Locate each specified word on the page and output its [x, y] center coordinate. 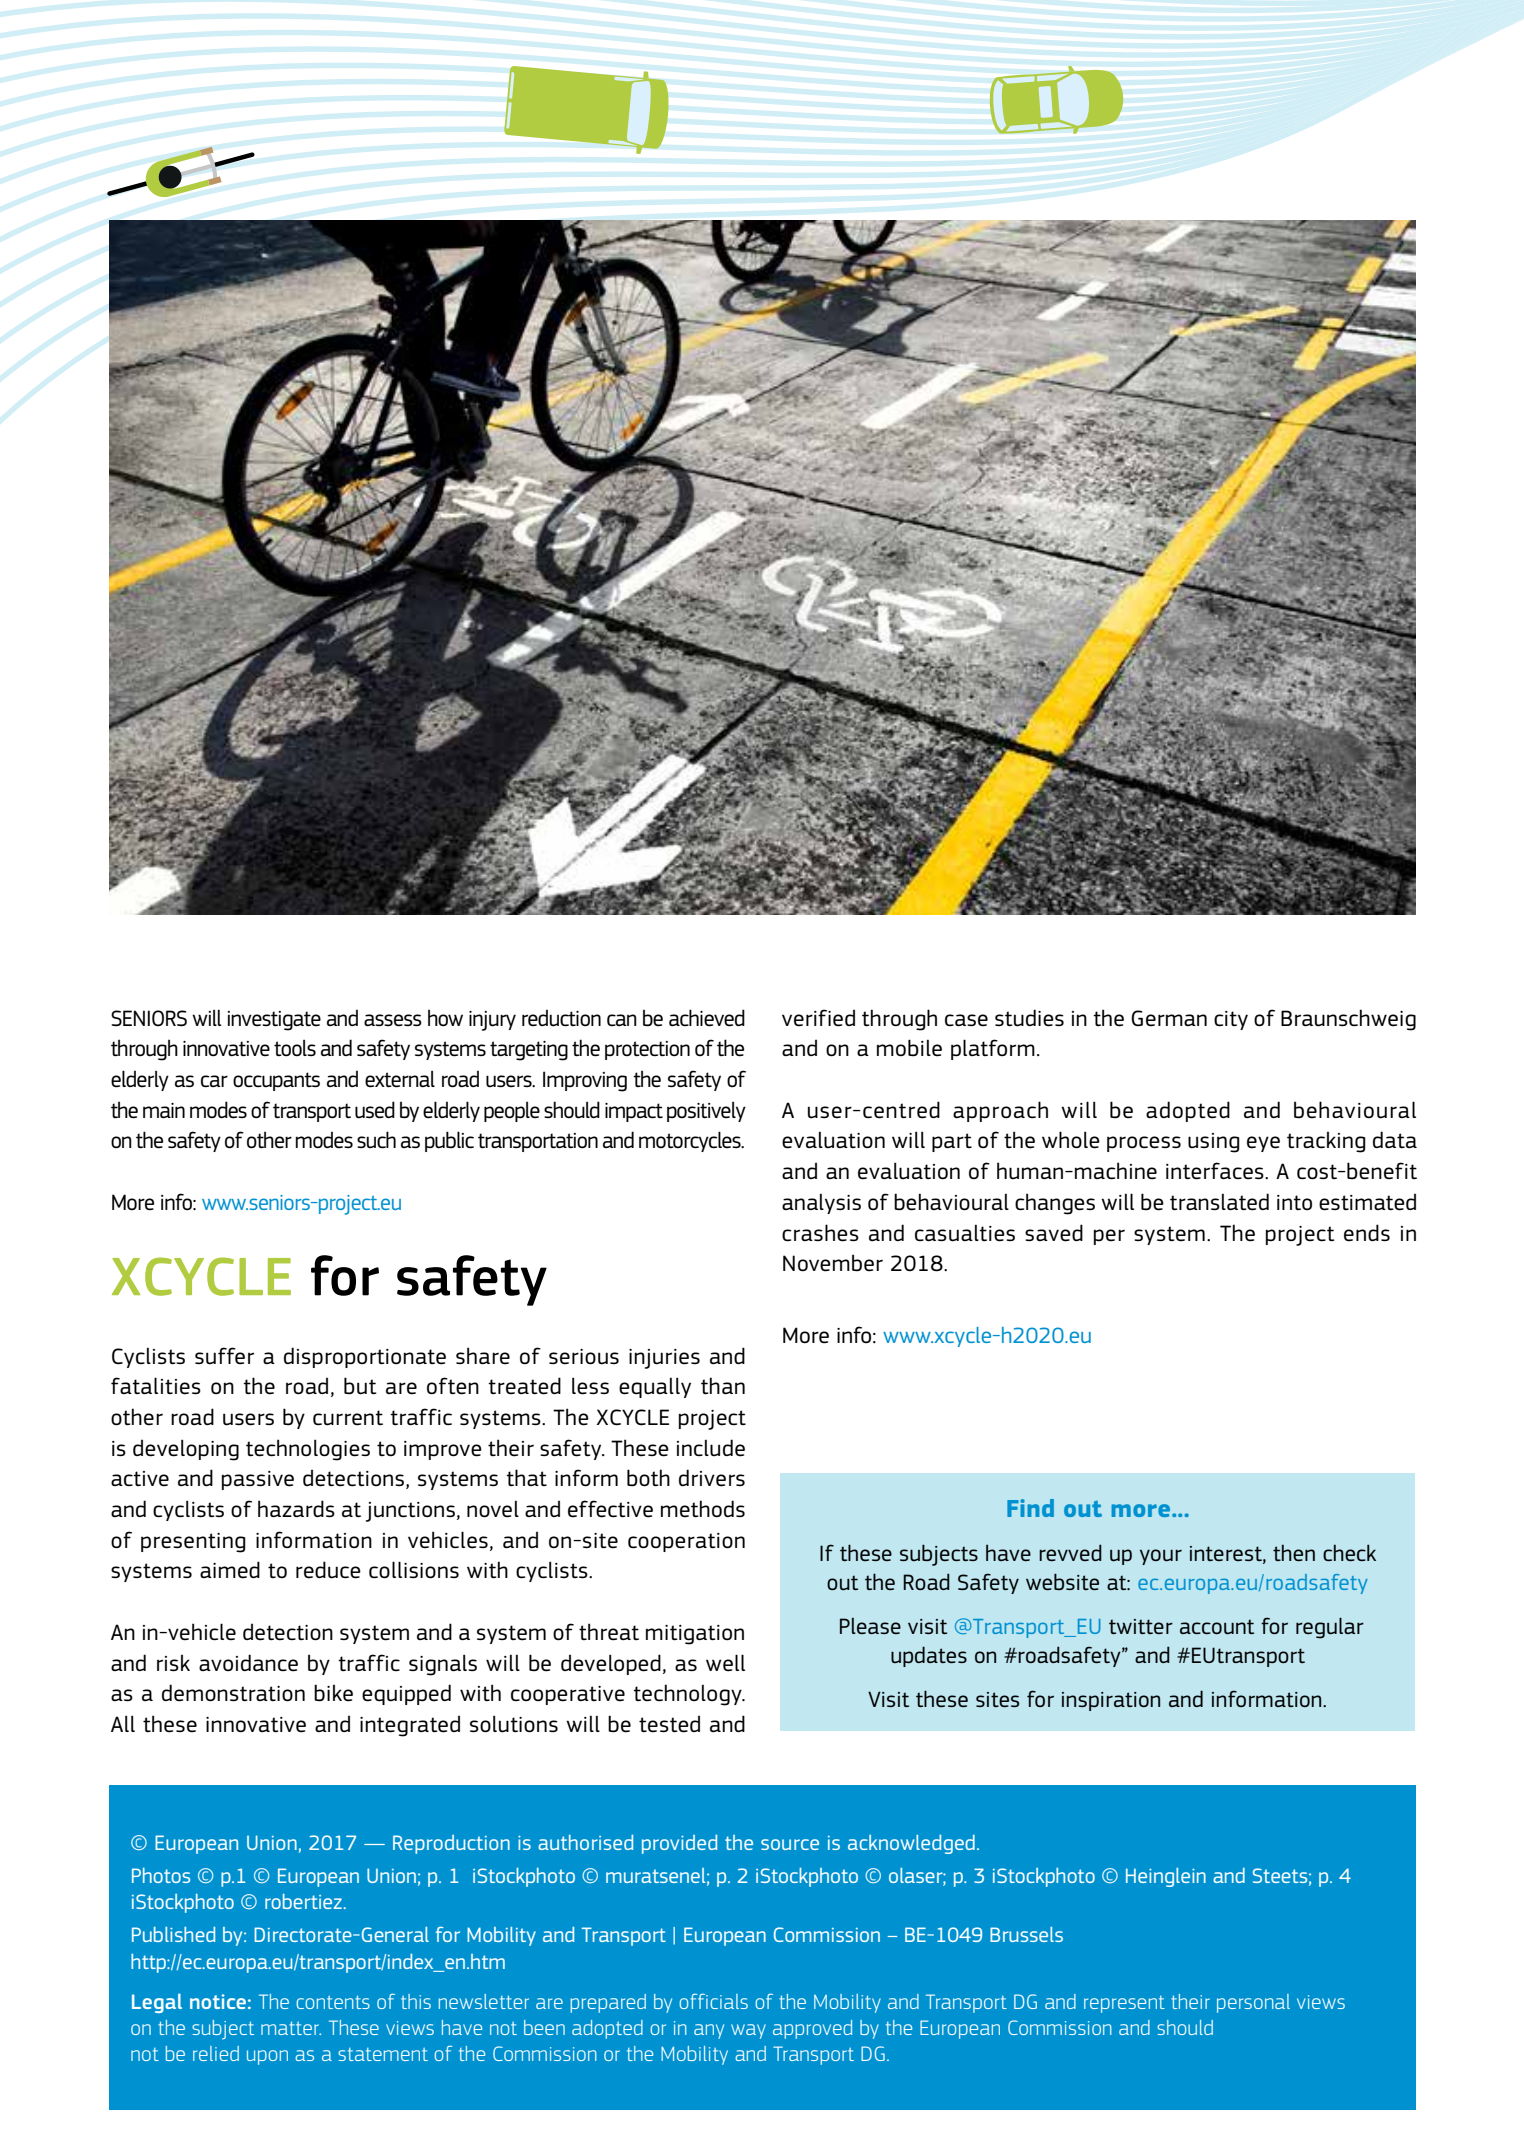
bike [333, 1693]
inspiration [1111, 1701]
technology [688, 1695]
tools [295, 1048]
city [1231, 1020]
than [723, 1385]
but [360, 1386]
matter [291, 2028]
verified [818, 1018]
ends [1367, 1233]
